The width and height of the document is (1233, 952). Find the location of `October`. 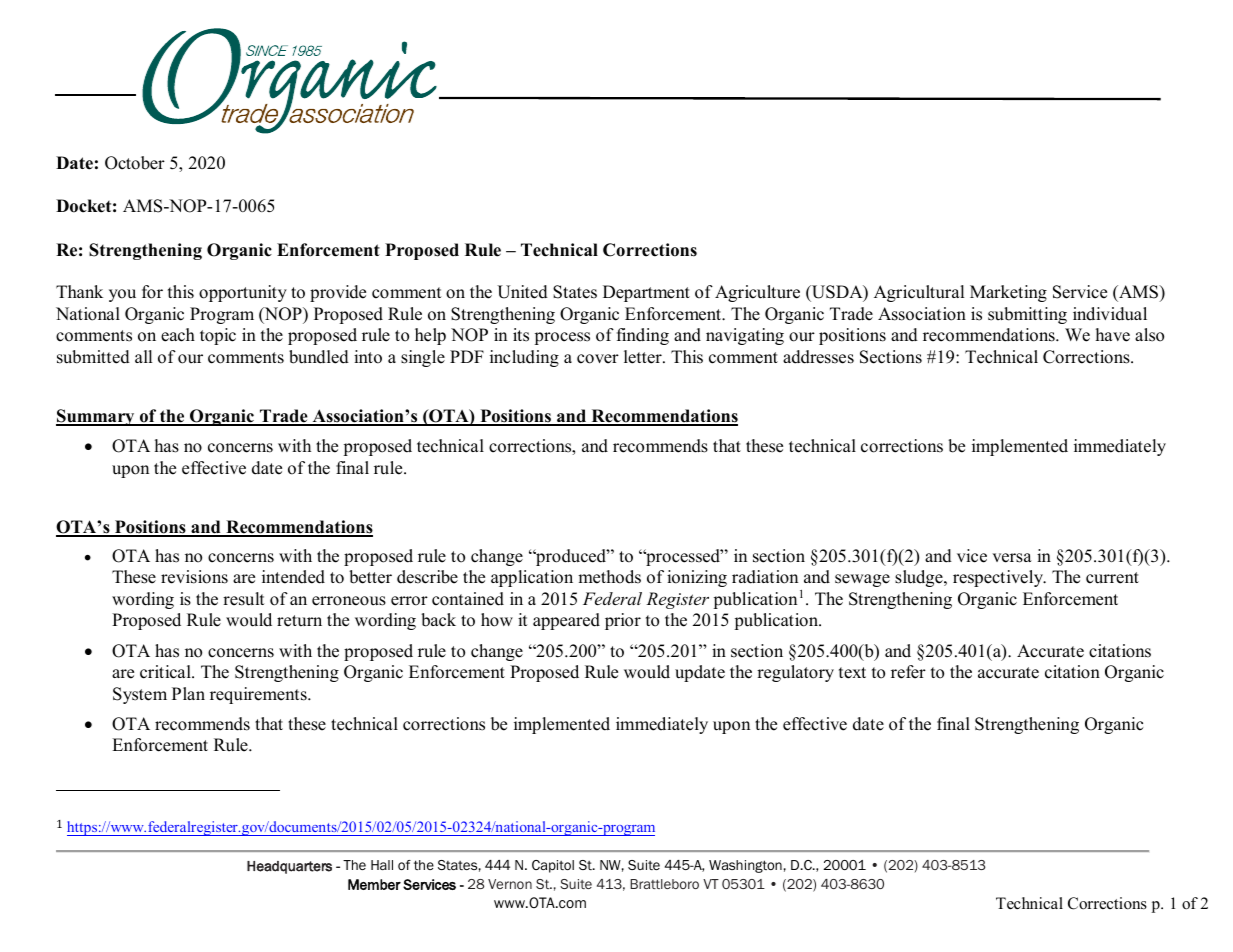

October is located at coordinates (135, 163).
